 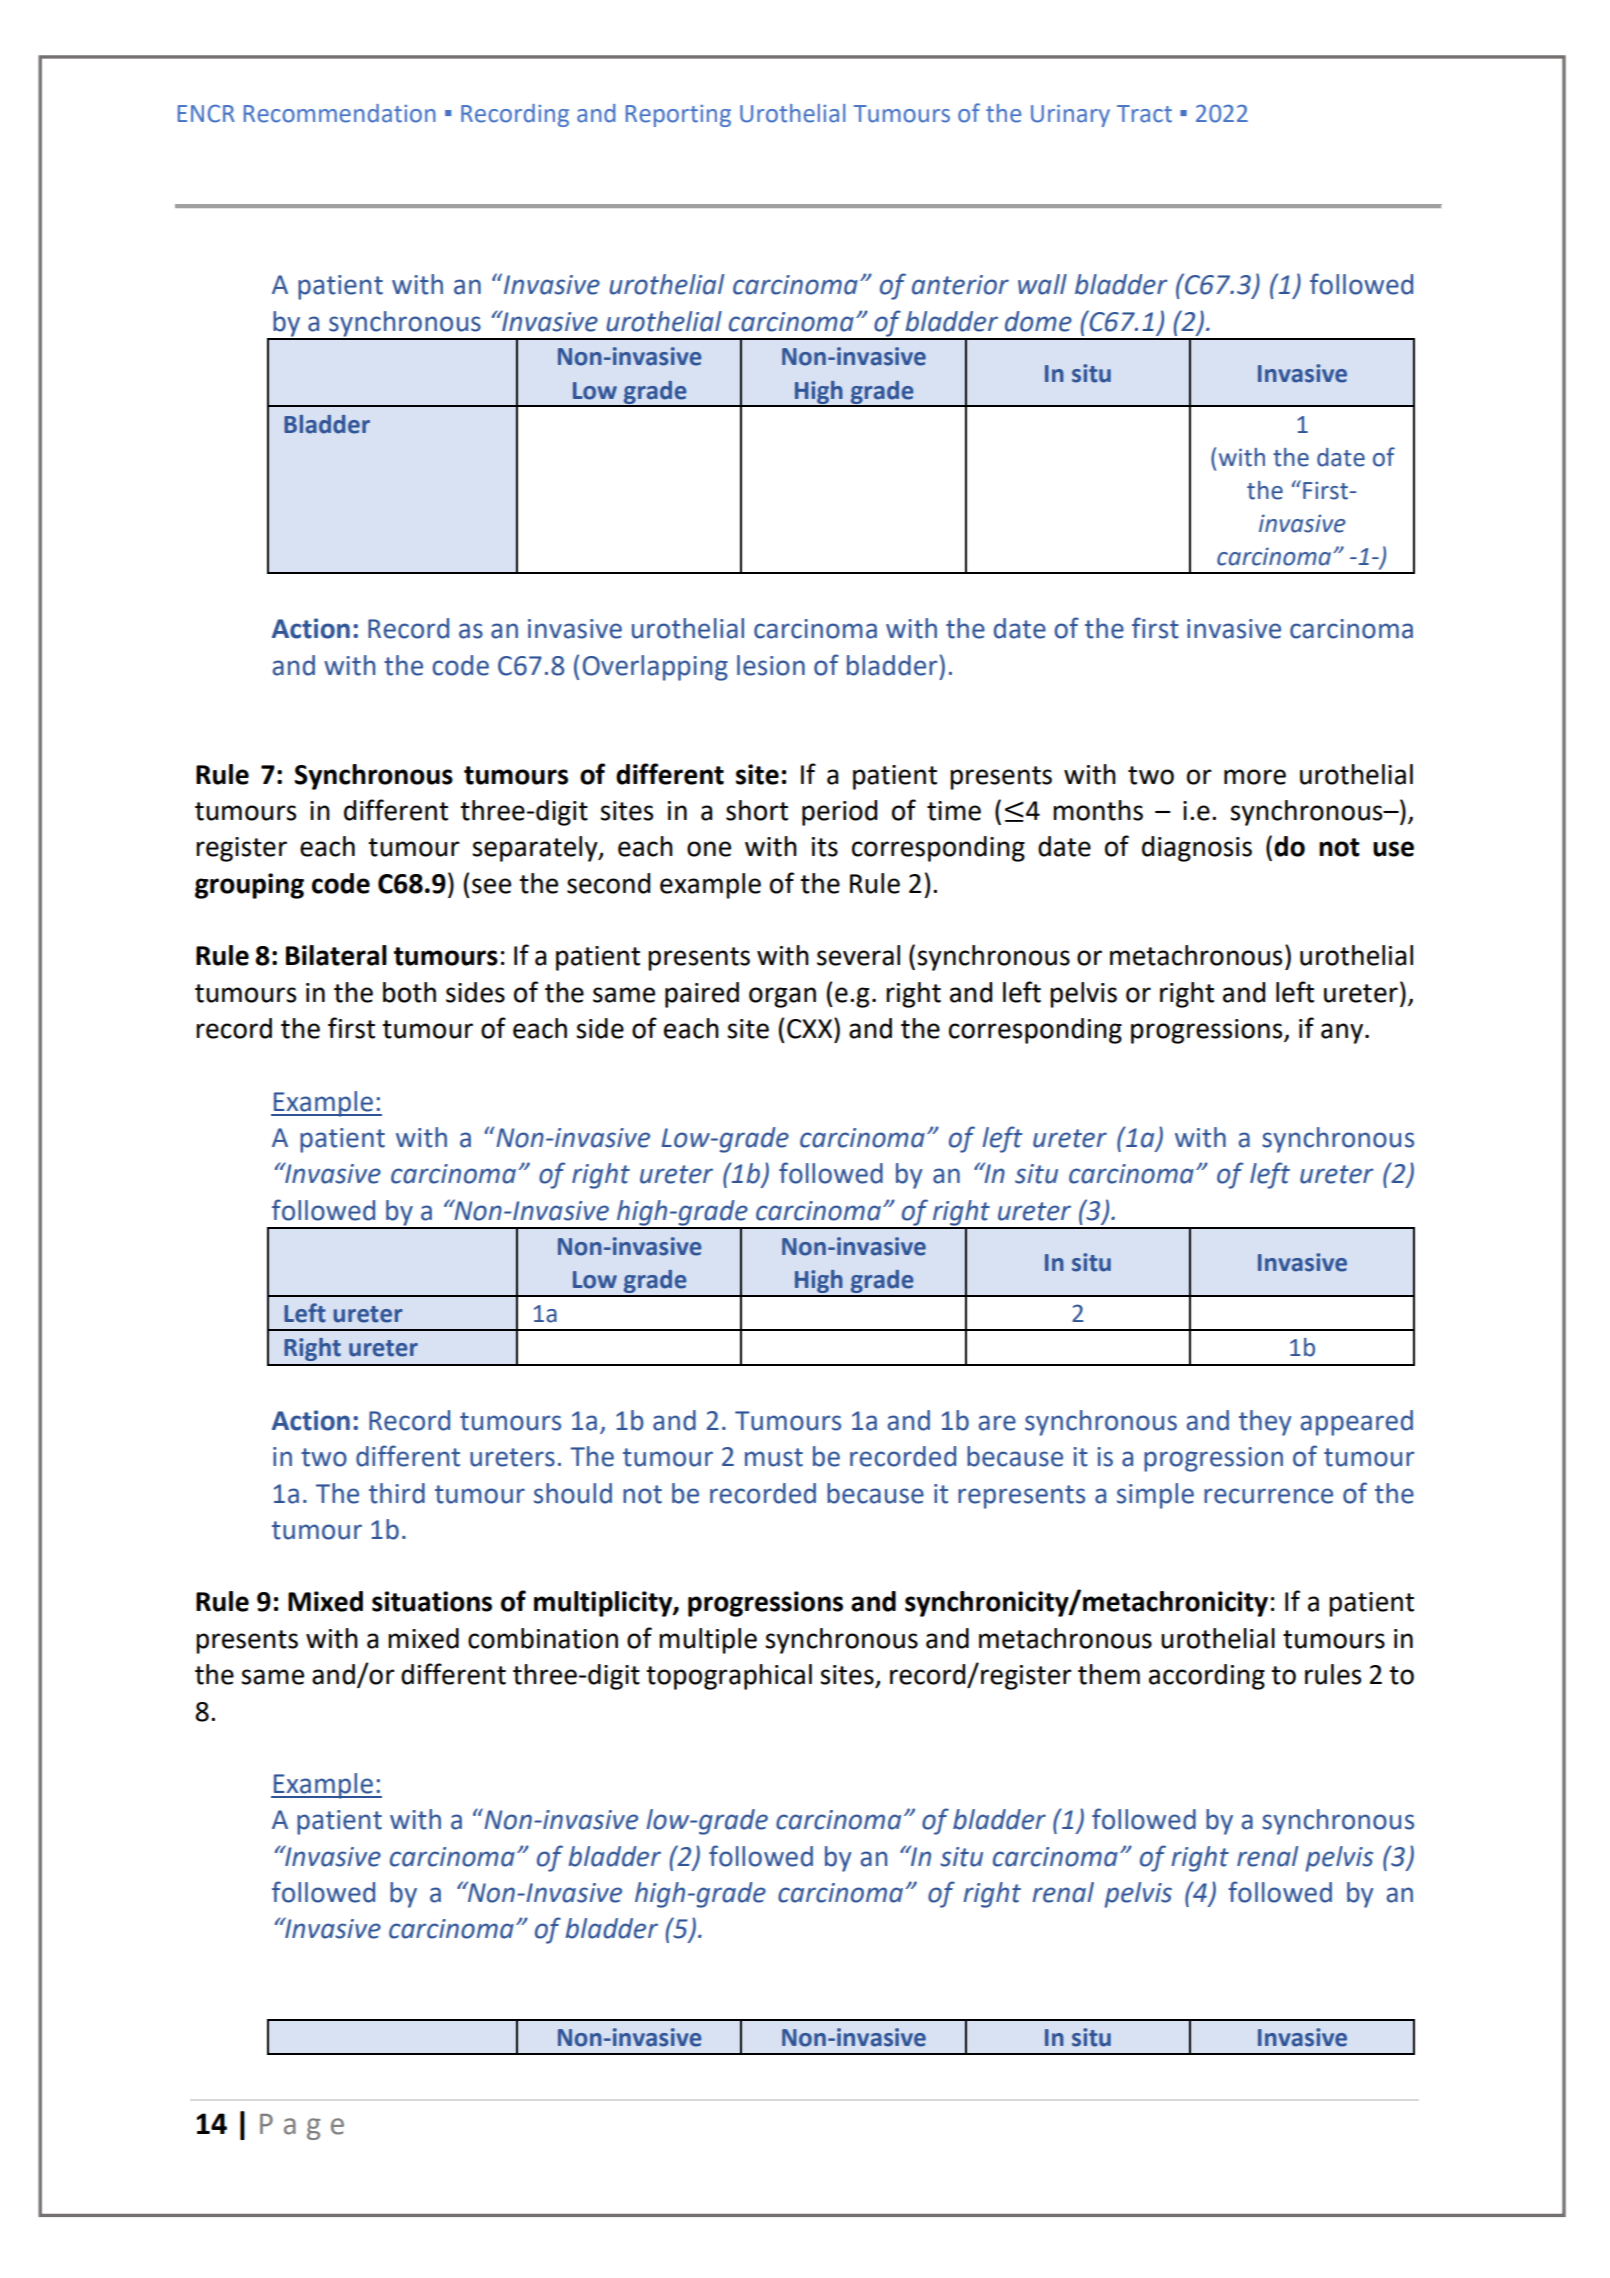 I want to click on must, so click(x=774, y=1457).
